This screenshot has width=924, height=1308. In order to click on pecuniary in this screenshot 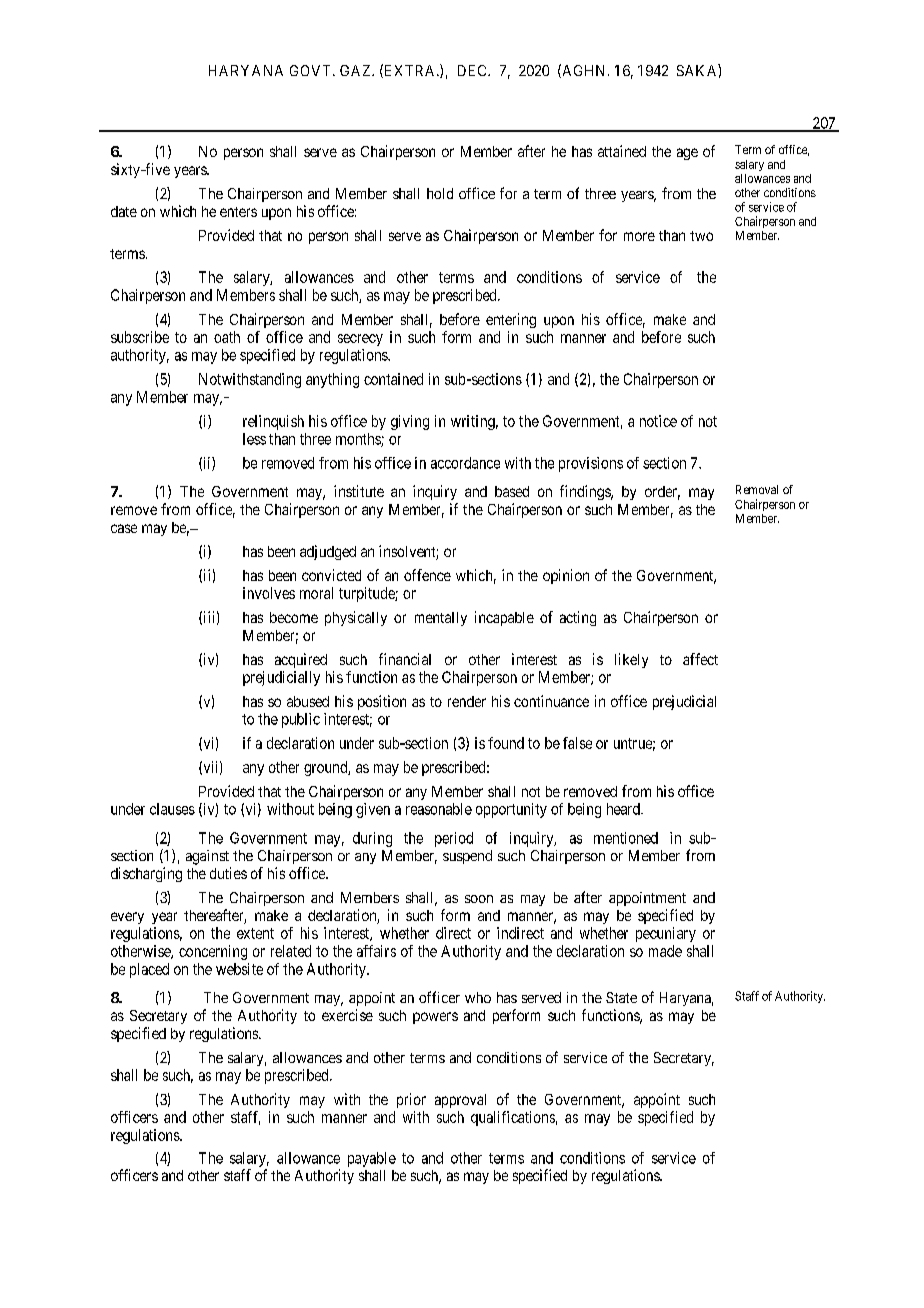, I will do `click(666, 934)`.
